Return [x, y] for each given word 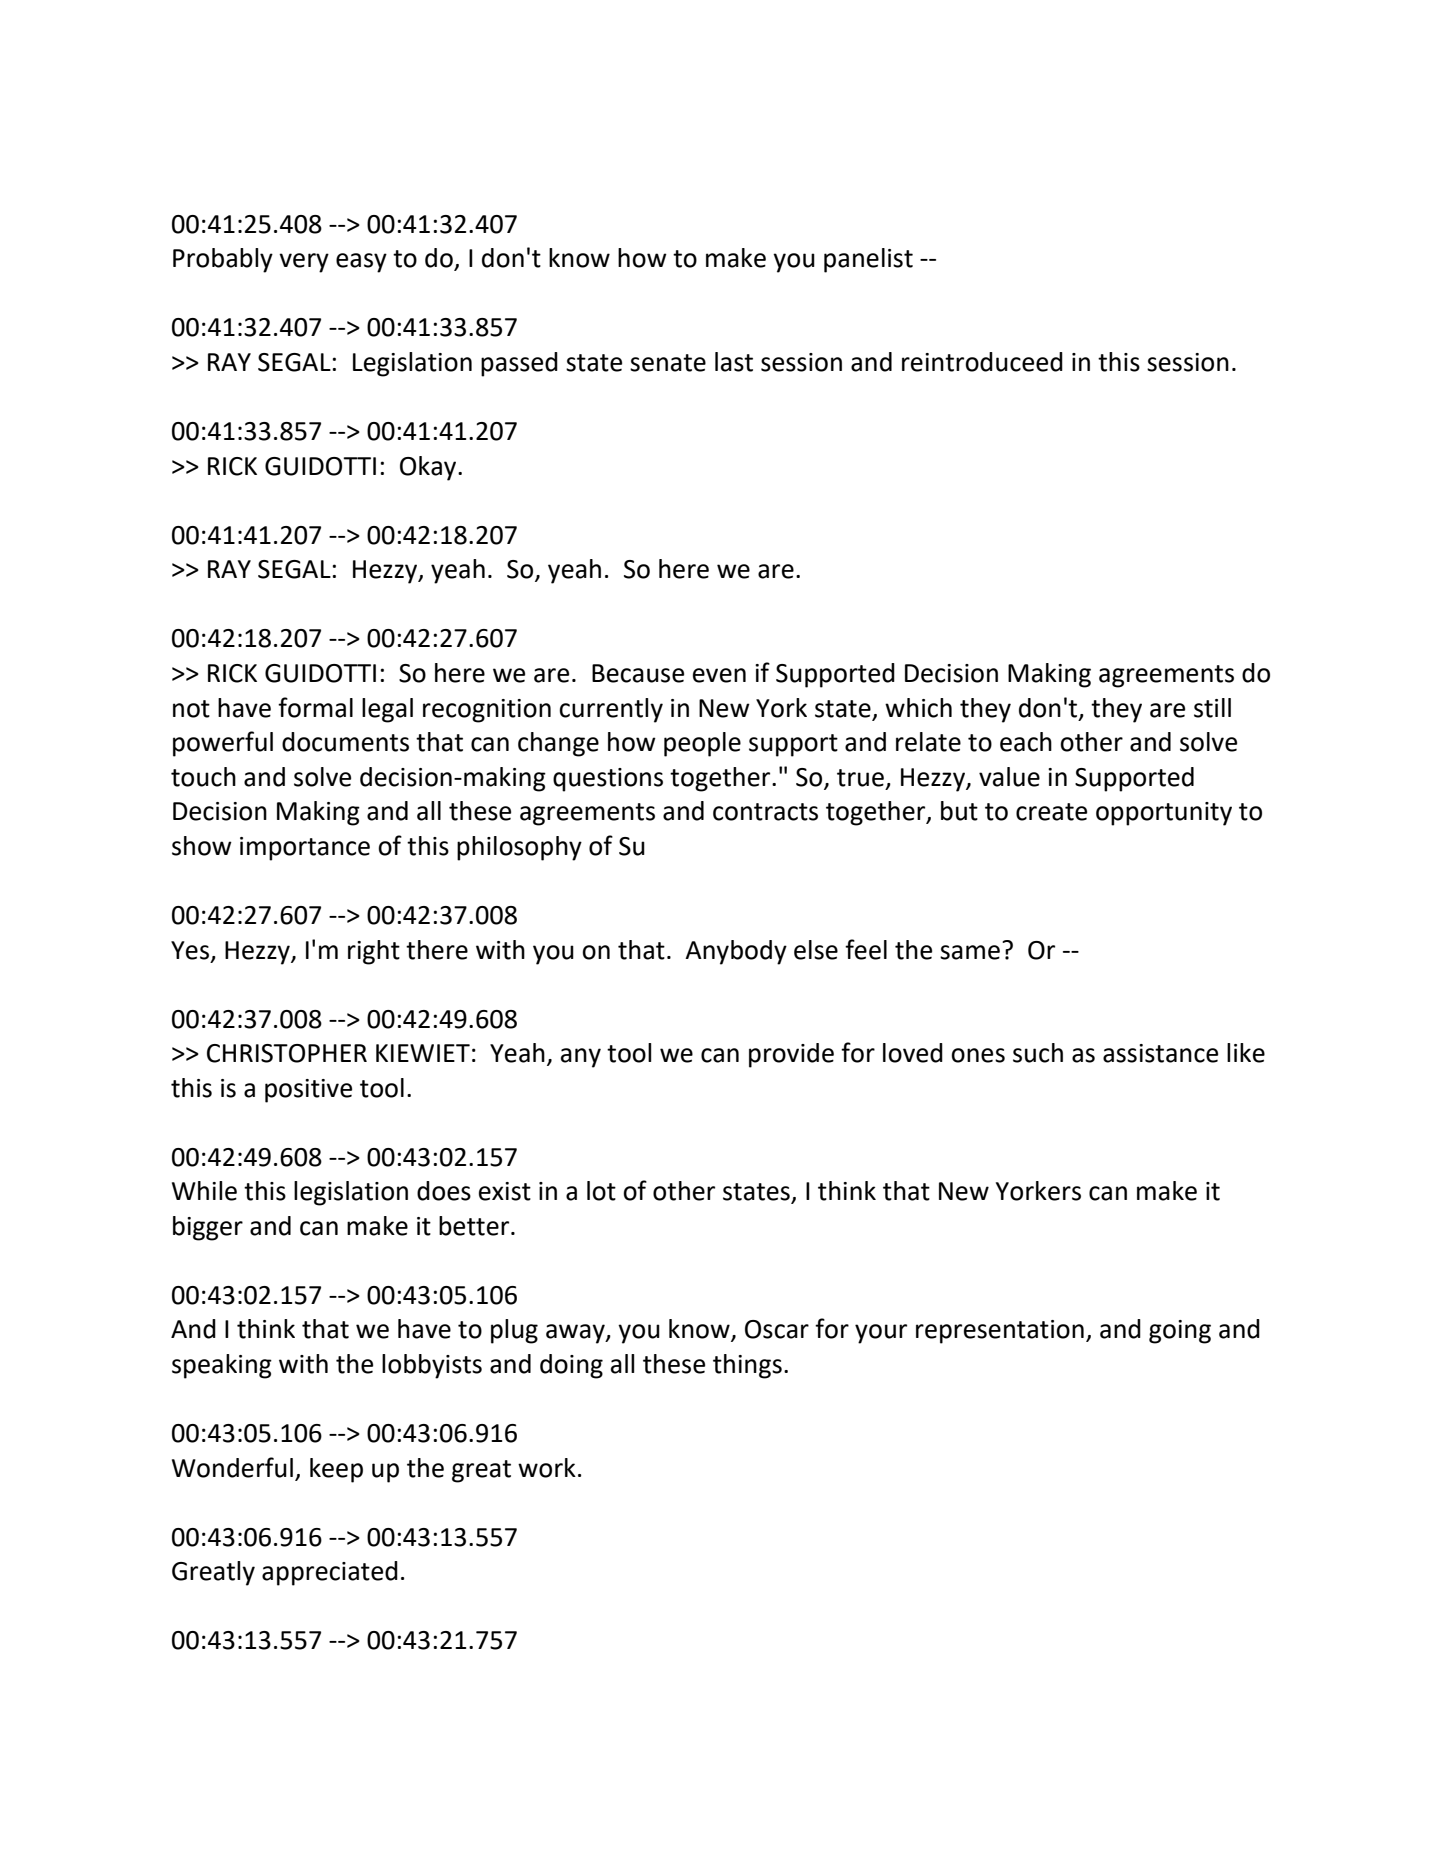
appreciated [330, 1573]
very [304, 263]
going [1180, 1332]
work [547, 1468]
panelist [868, 260]
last [734, 362]
